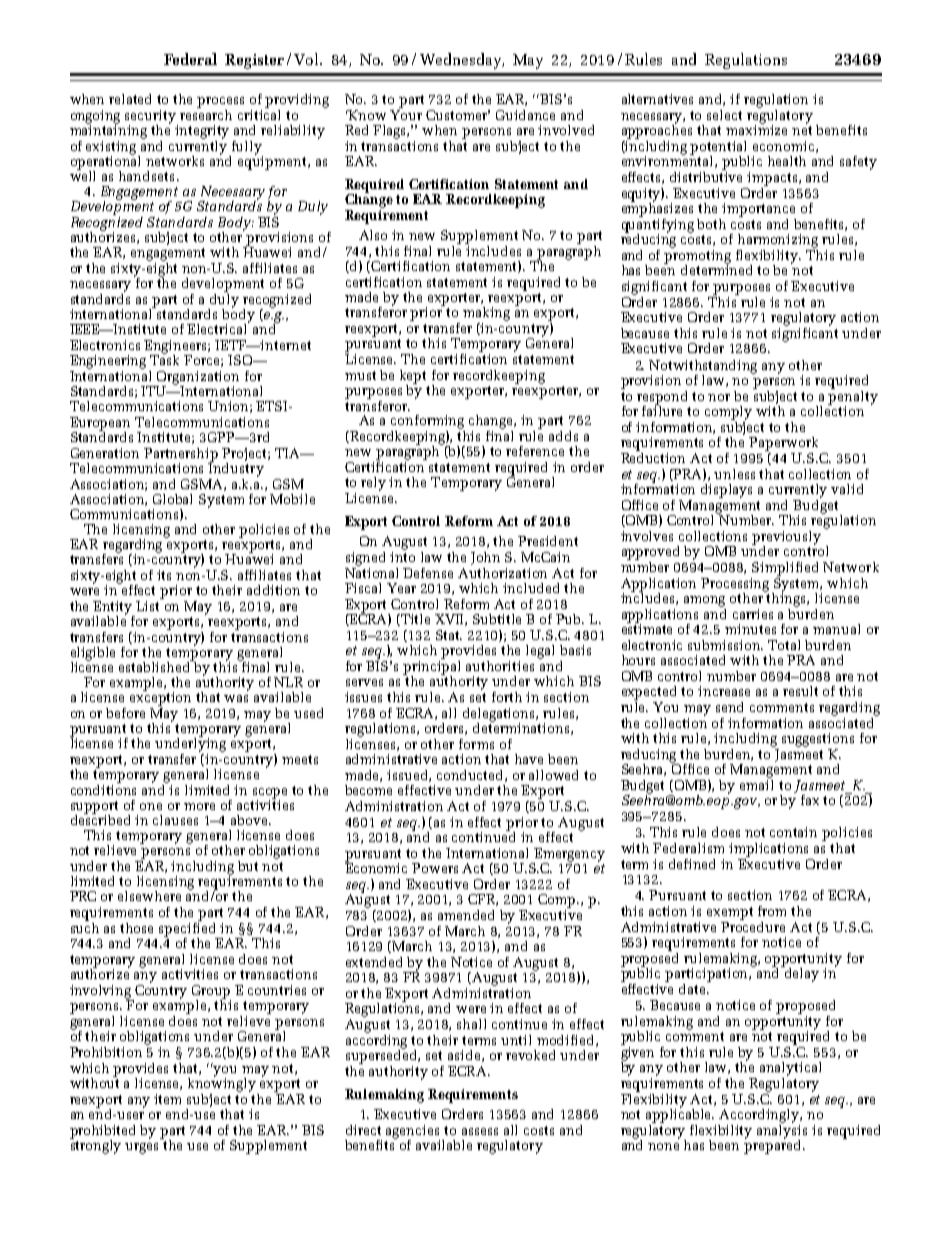  What do you see at coordinates (206, 113) in the screenshot?
I see `research` at bounding box center [206, 113].
